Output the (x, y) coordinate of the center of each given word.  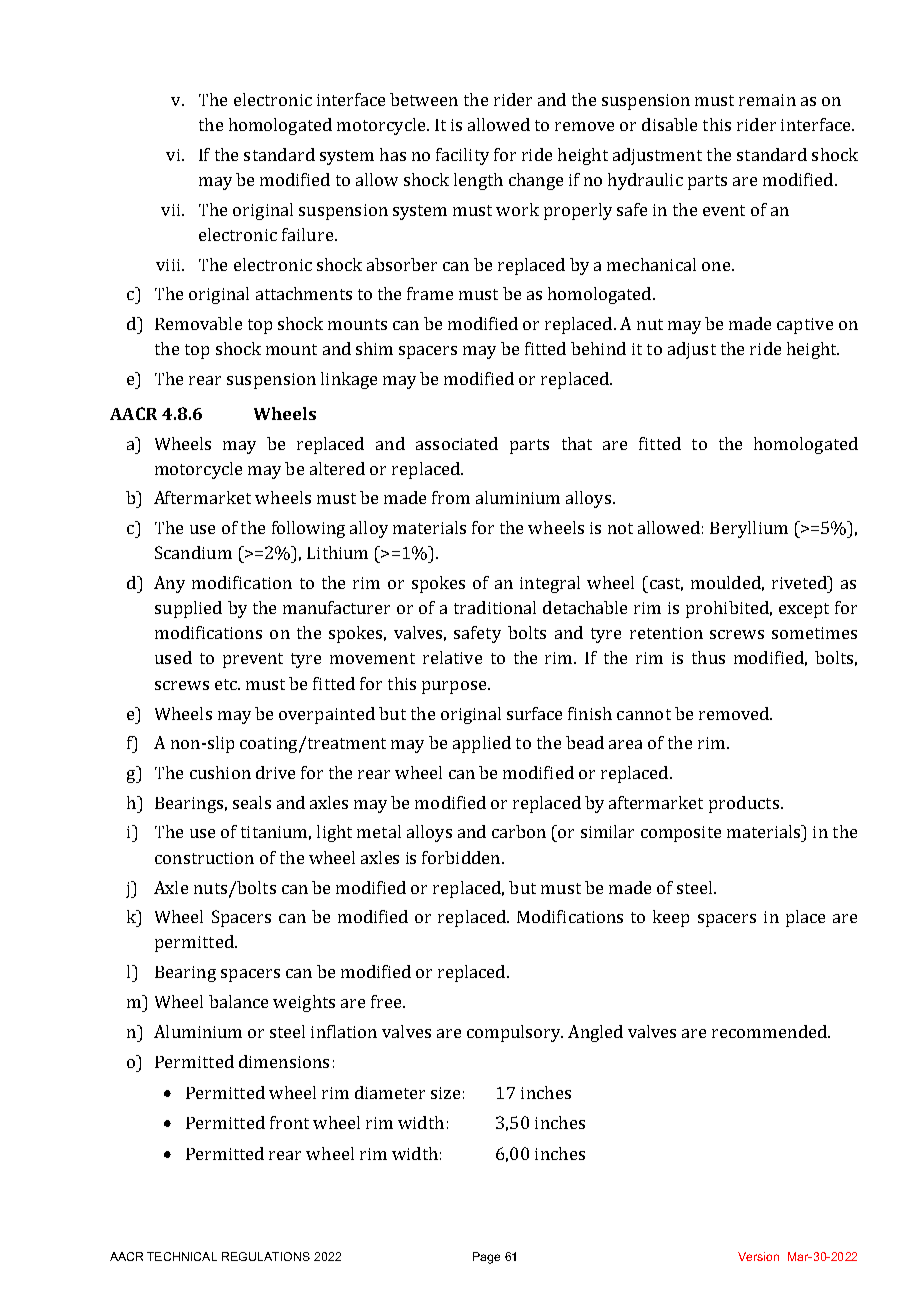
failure (307, 234)
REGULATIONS (266, 1256)
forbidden (462, 857)
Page (486, 1258)
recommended (770, 1031)
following (308, 529)
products (744, 804)
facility (462, 156)
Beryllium (749, 529)
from (451, 497)
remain (767, 100)
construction (204, 858)
